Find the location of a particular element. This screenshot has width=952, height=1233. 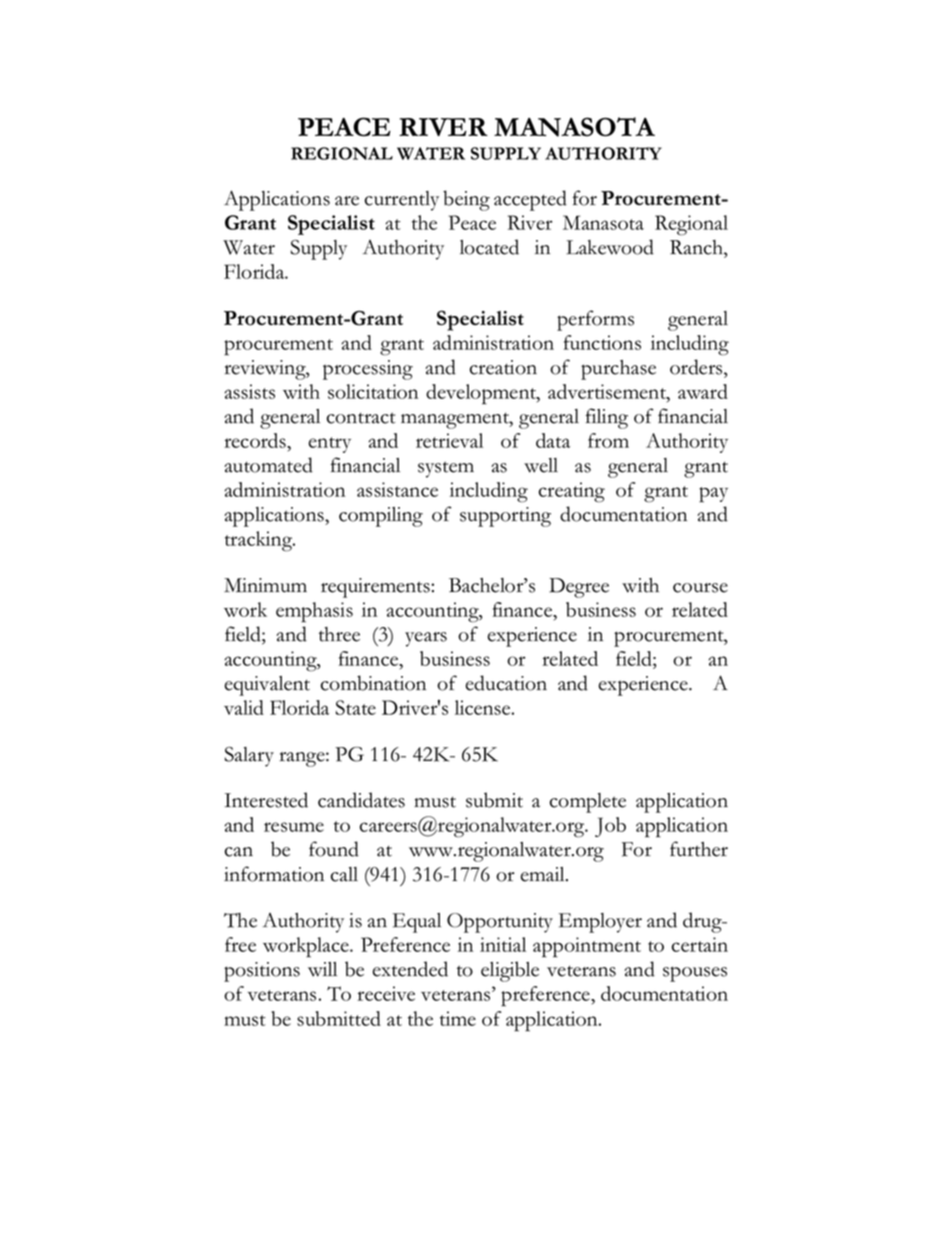

currently is located at coordinates (402, 201).
